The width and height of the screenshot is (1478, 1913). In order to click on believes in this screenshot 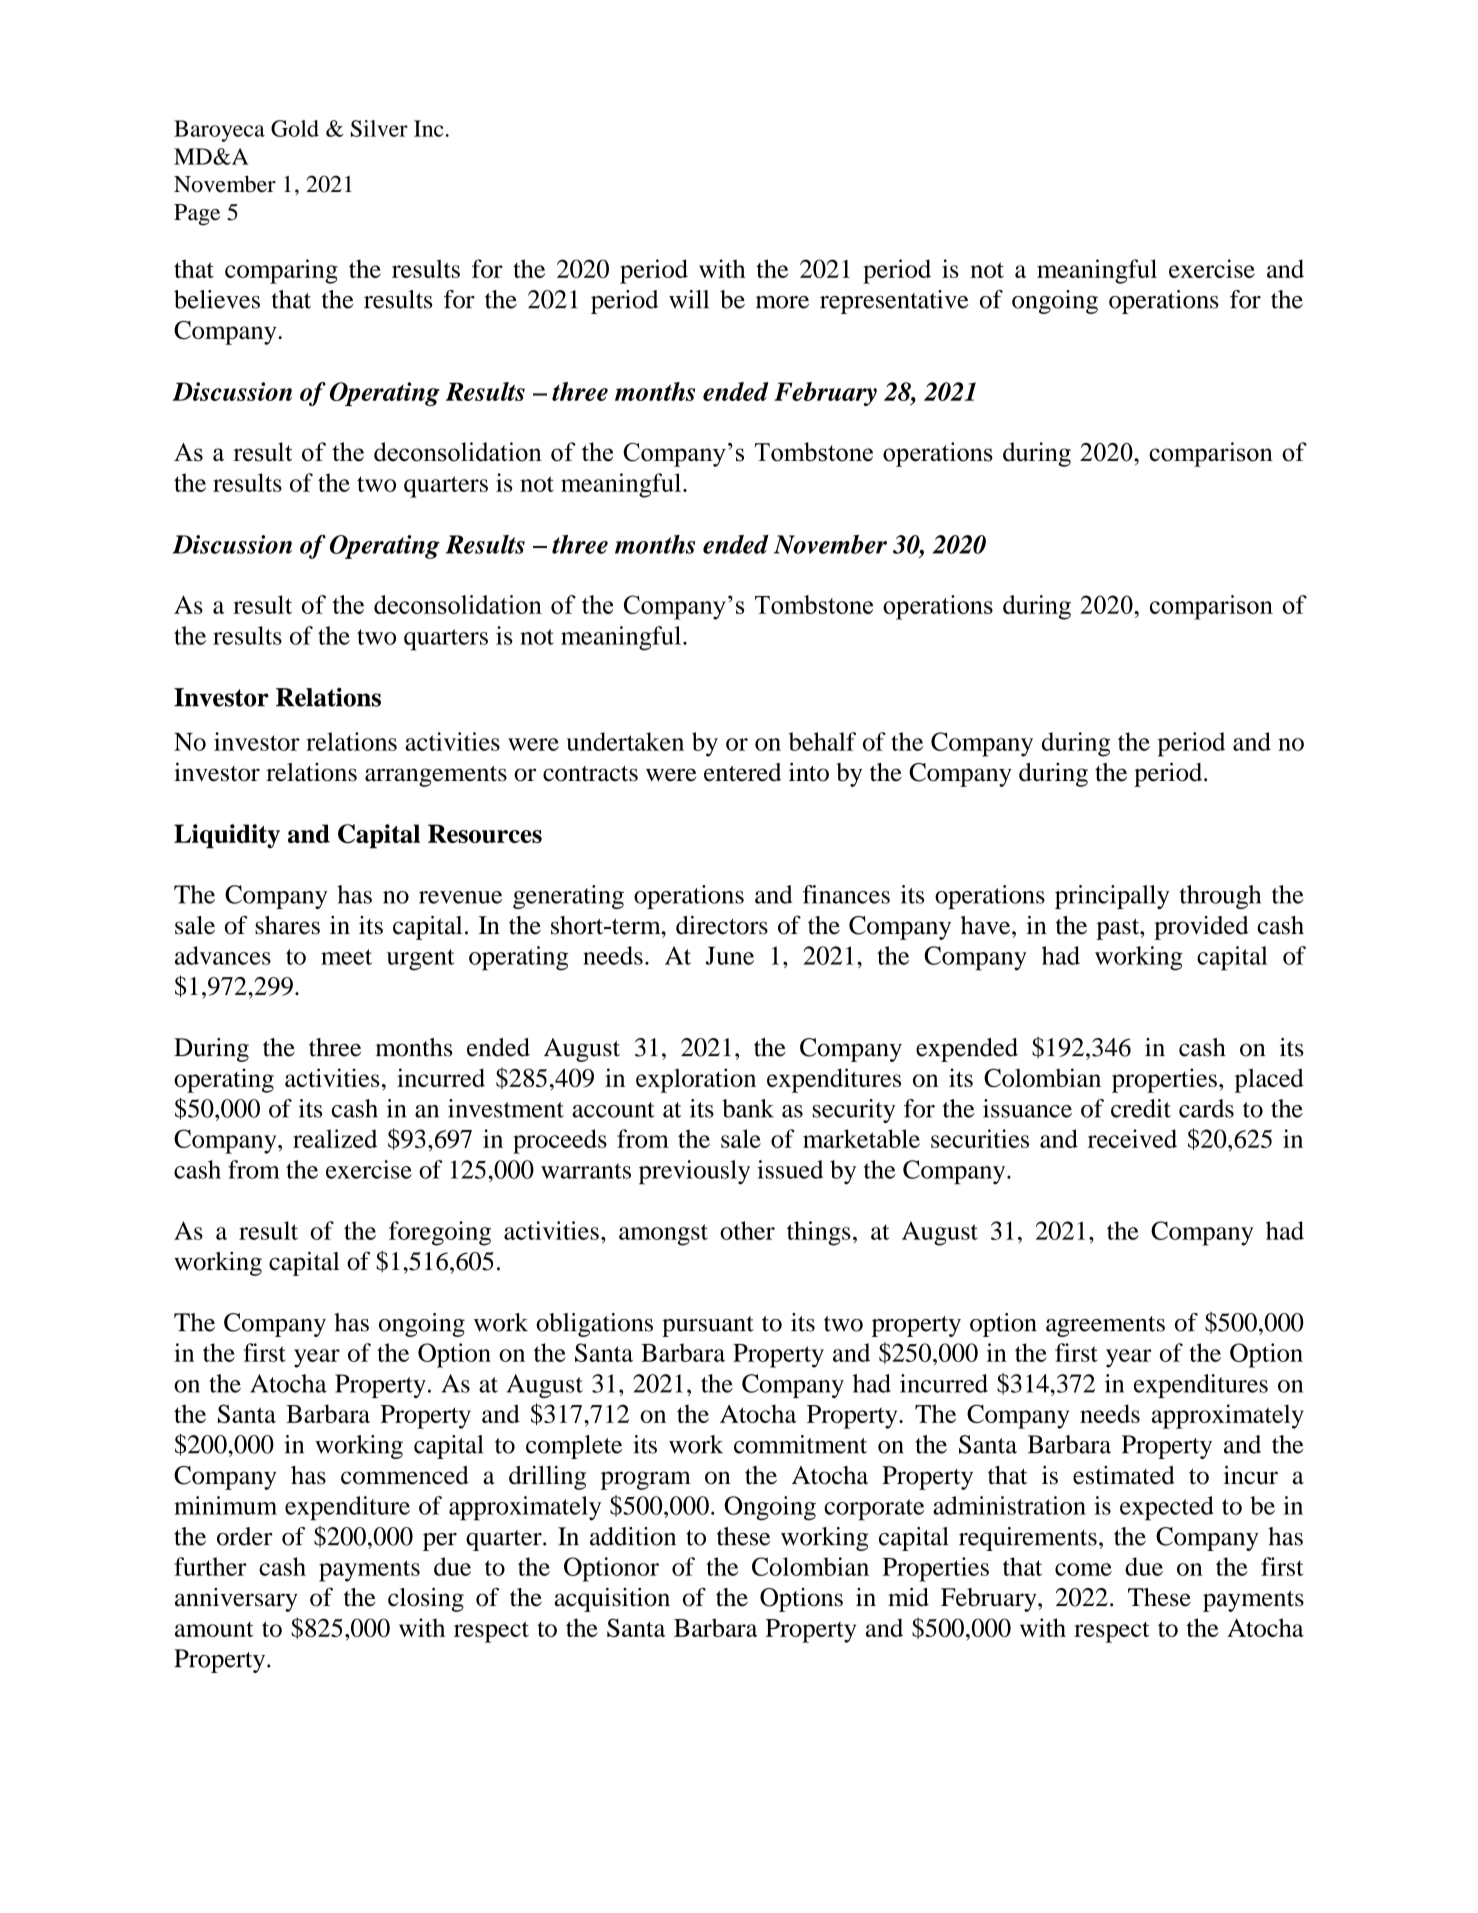, I will do `click(217, 299)`.
